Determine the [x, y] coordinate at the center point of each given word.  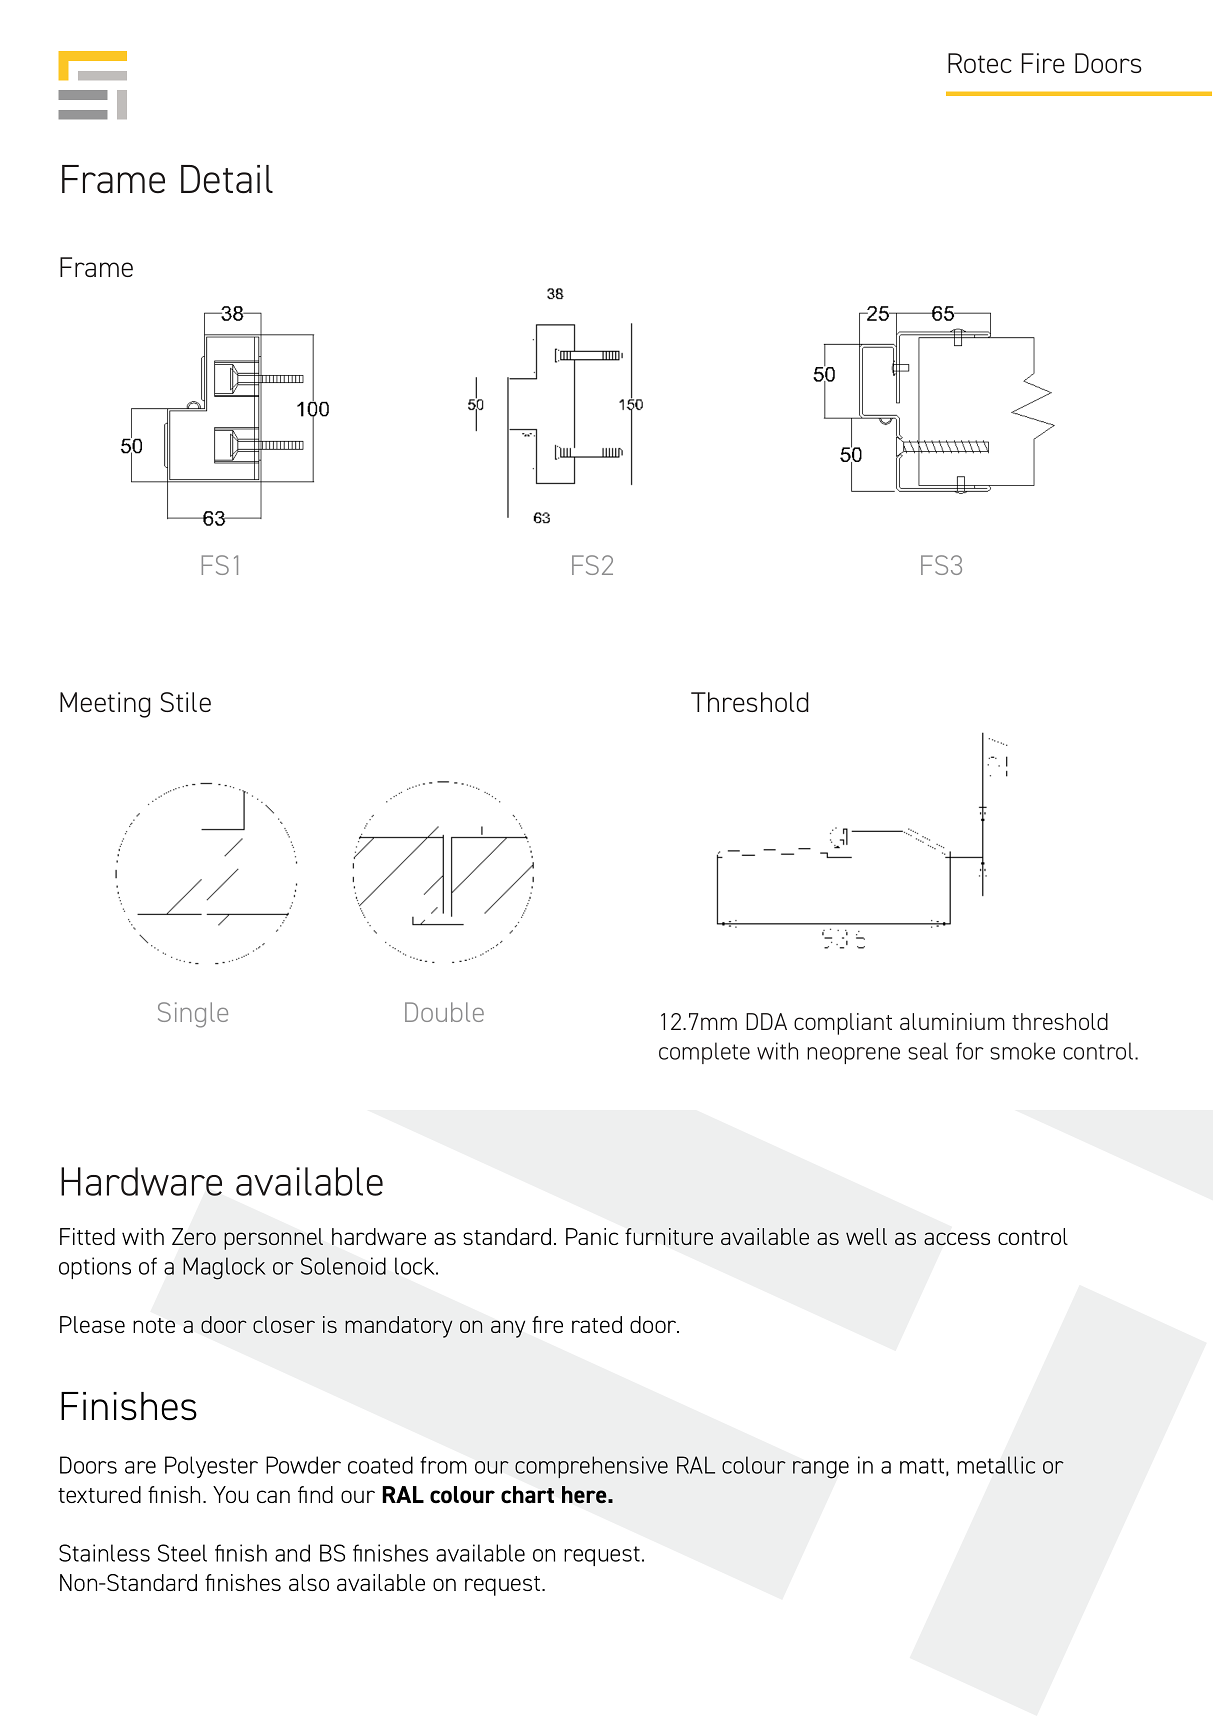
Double [444, 1012]
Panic [592, 1236]
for [970, 1051]
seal [928, 1051]
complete [704, 1053]
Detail [227, 179]
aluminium [952, 1021]
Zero [194, 1236]
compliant [843, 1024]
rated [597, 1324]
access [957, 1238]
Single [193, 1015]
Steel [182, 1553]
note [154, 1325]
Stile [186, 702]
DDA [766, 1021]
